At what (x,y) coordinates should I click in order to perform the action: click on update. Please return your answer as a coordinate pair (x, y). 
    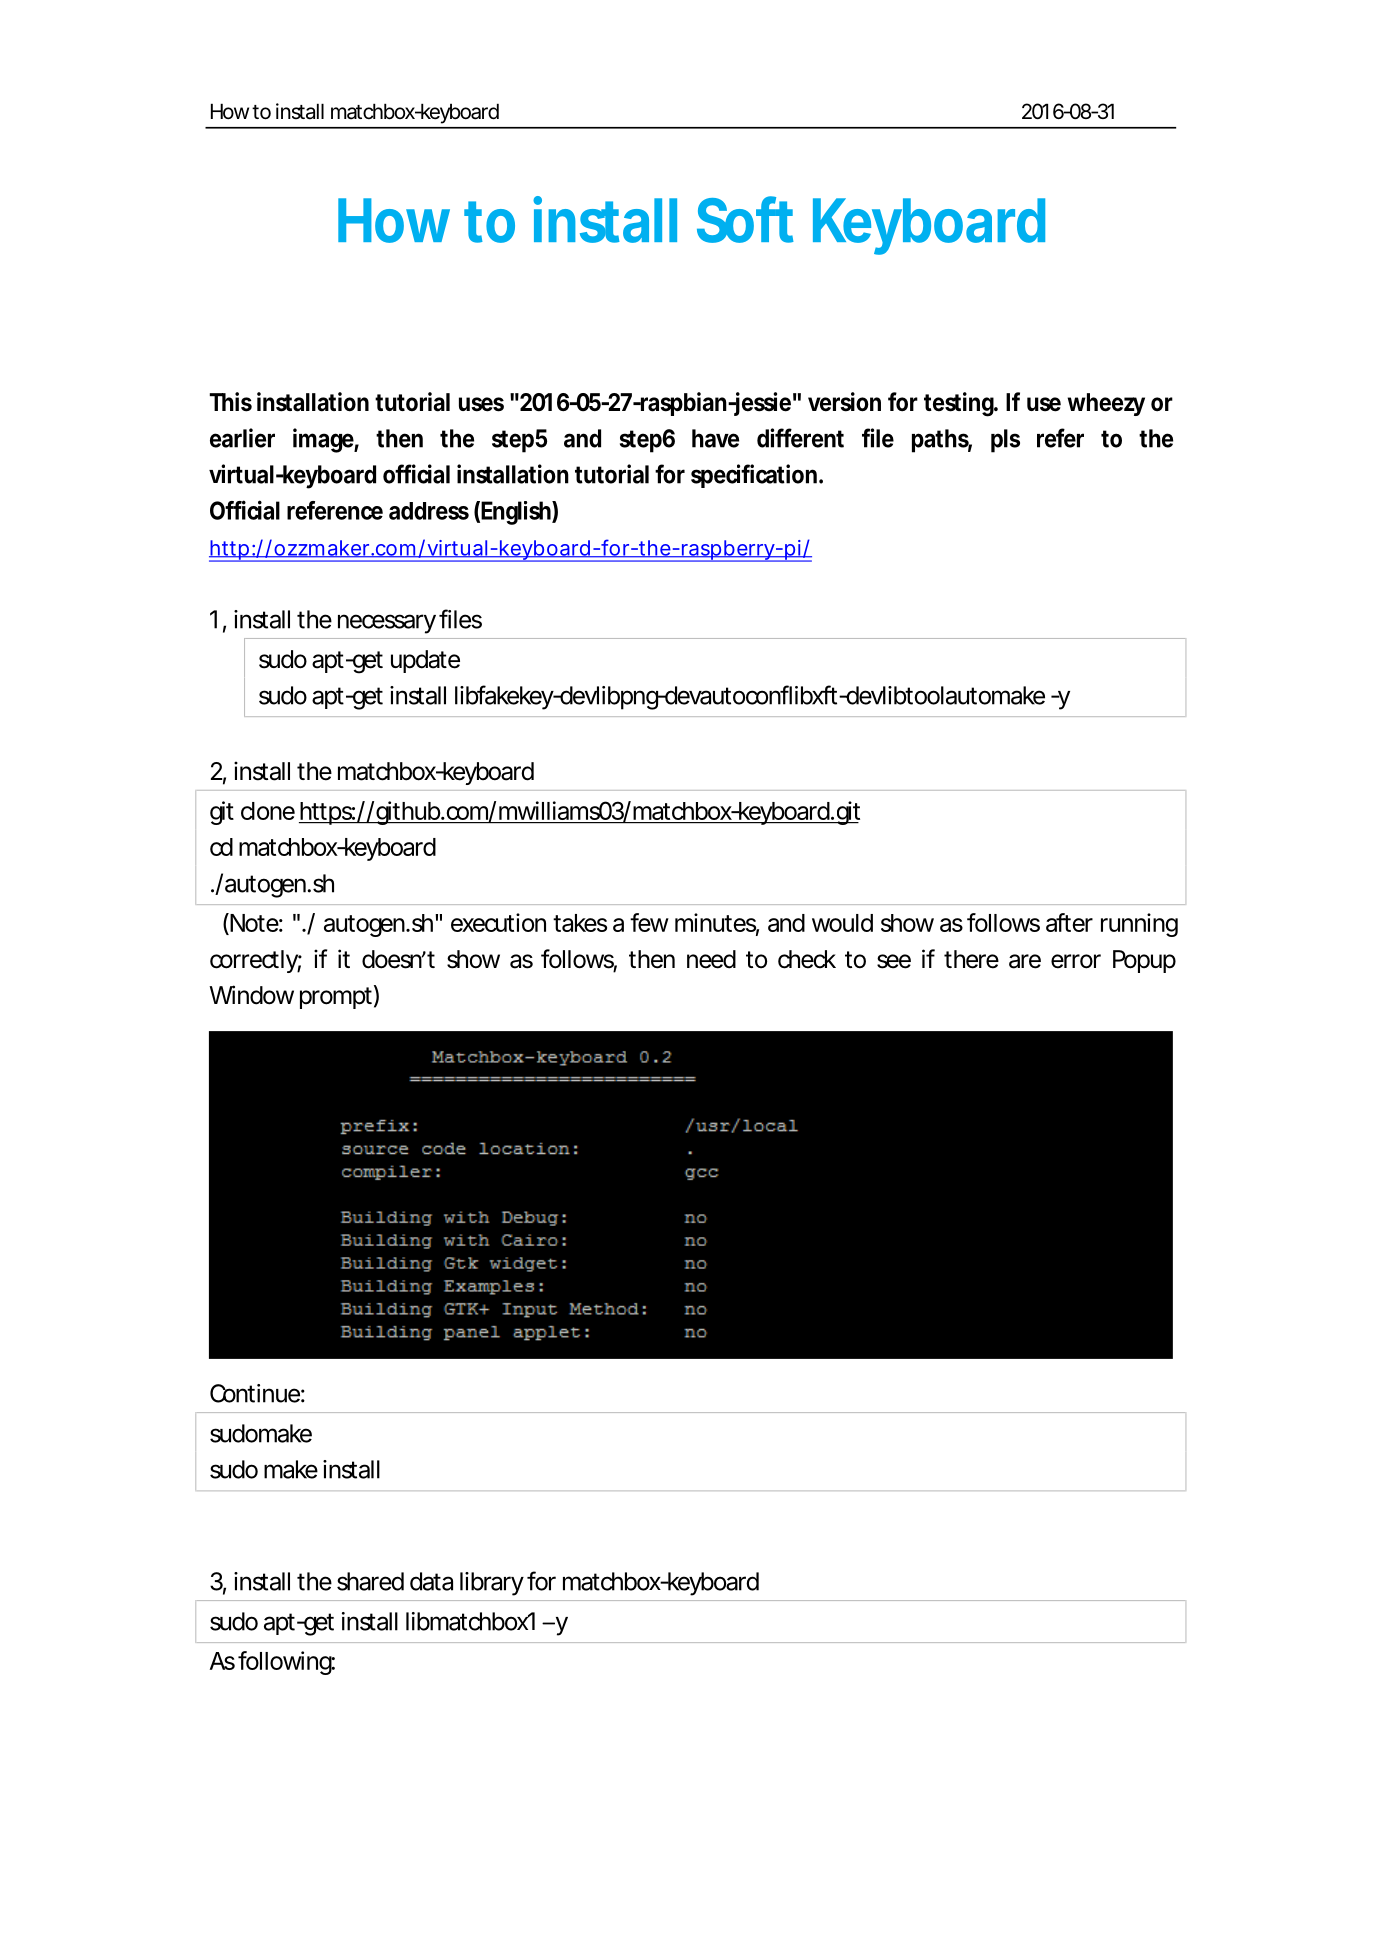
    Looking at the image, I should click on (425, 661).
